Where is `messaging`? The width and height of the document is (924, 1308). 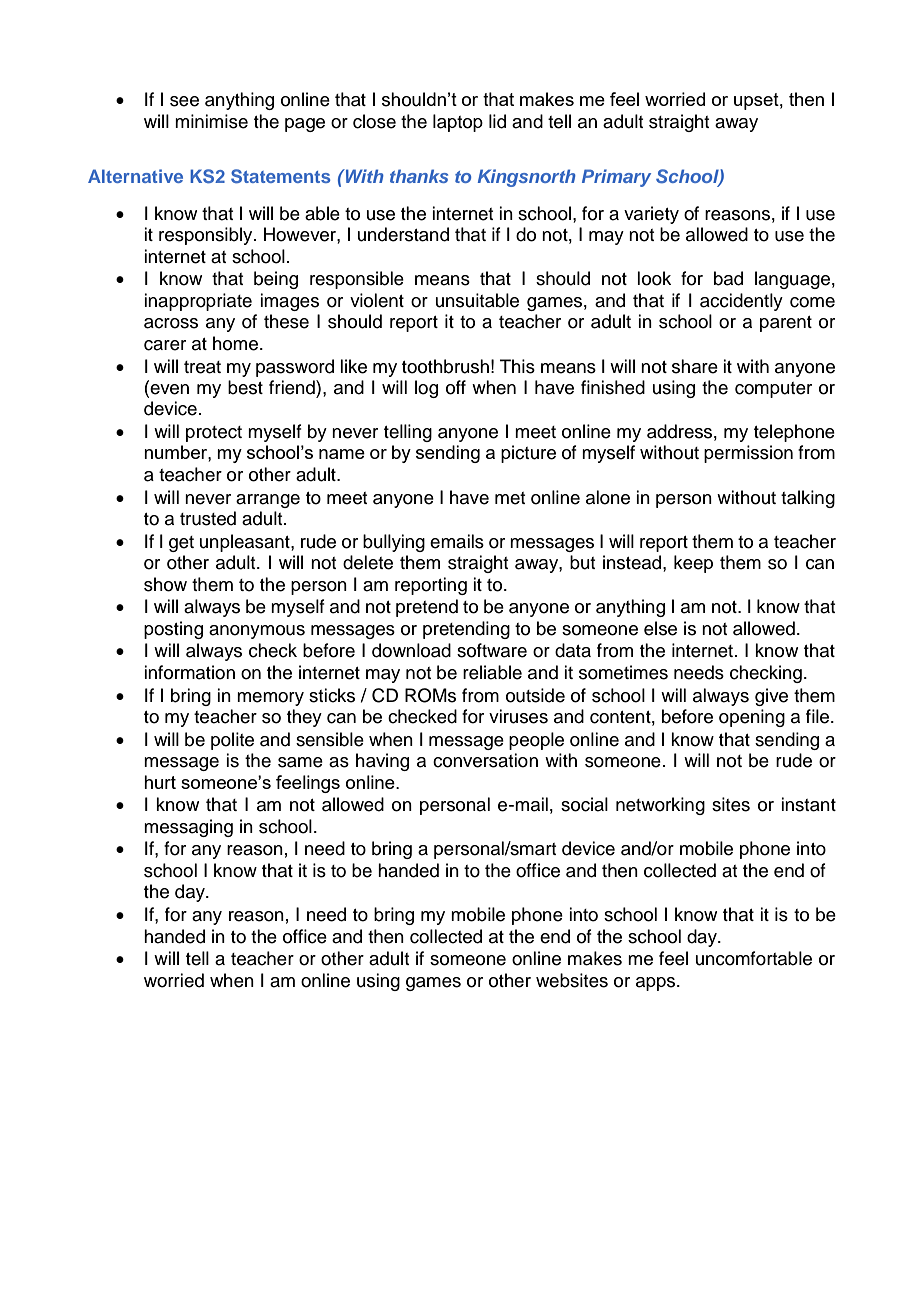 messaging is located at coordinates (188, 828).
